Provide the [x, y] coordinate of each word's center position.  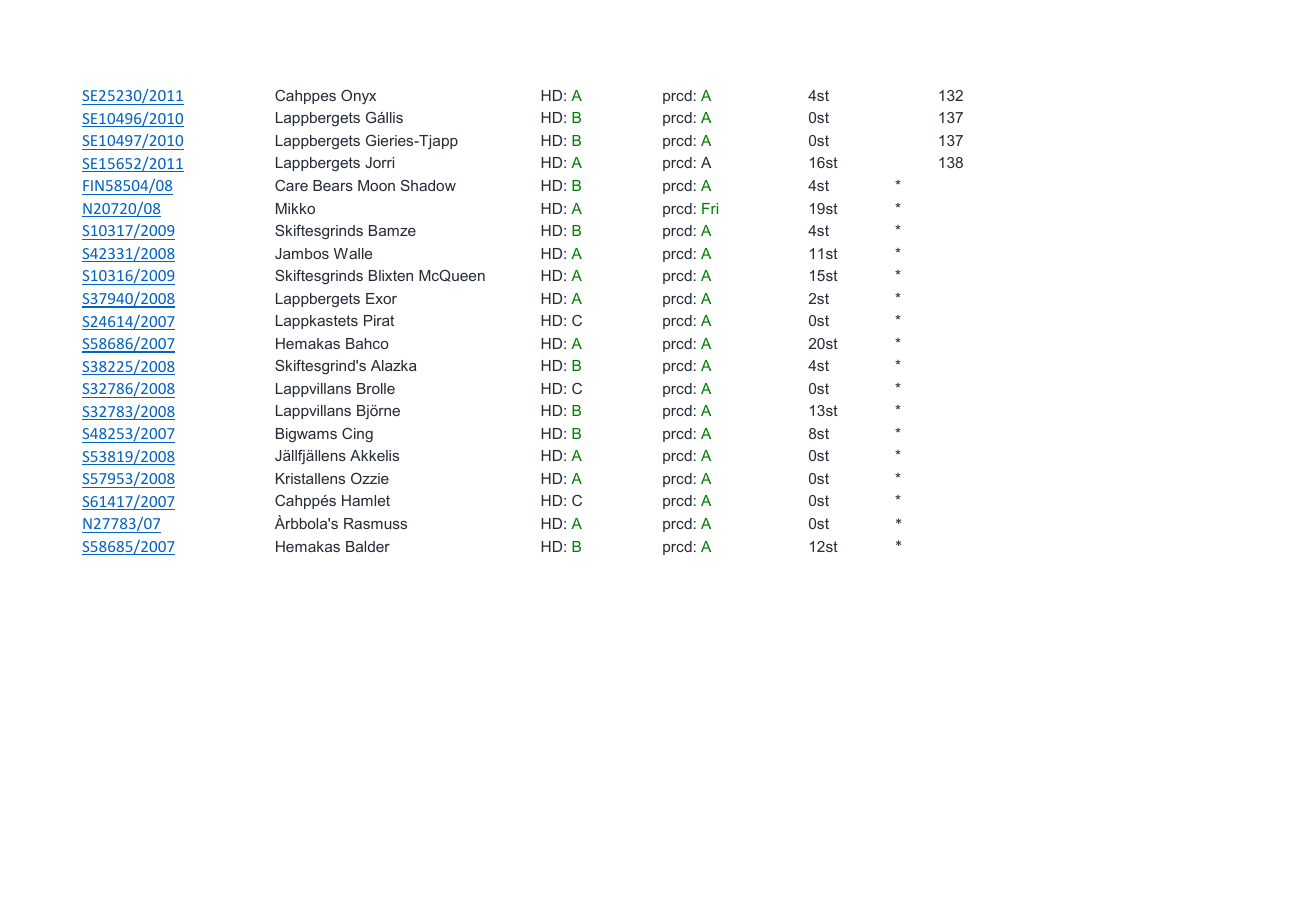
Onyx [358, 97]
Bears [333, 185]
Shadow [428, 185]
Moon [376, 185]
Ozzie [370, 478]
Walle [353, 253]
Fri [710, 208]
